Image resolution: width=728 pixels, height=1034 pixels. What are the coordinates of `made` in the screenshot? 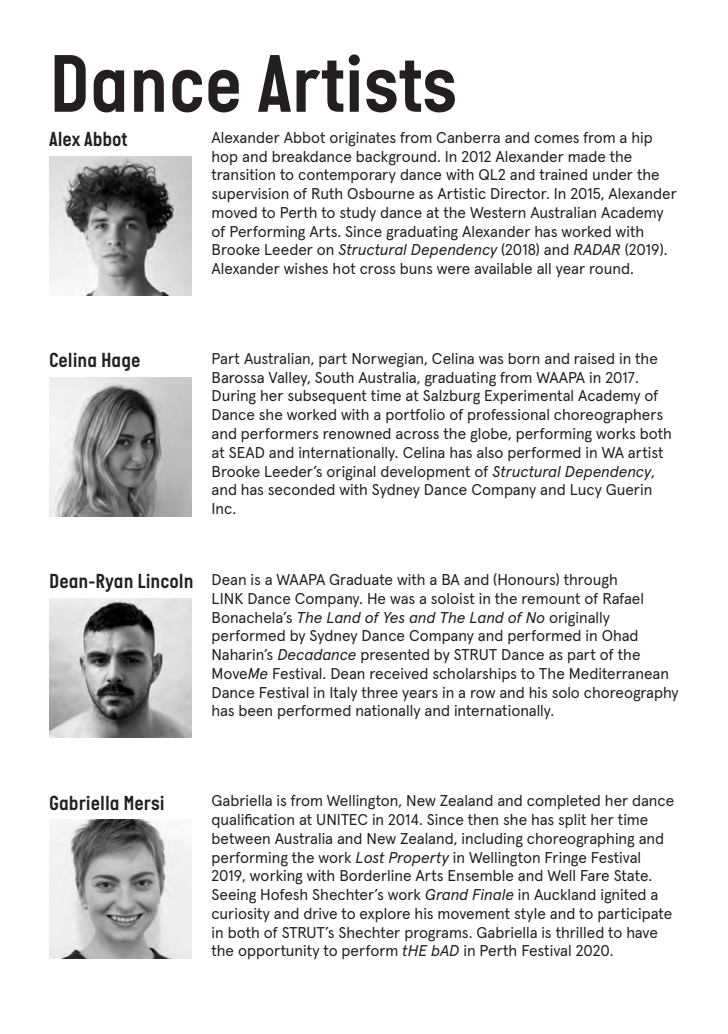 It's located at (587, 156).
